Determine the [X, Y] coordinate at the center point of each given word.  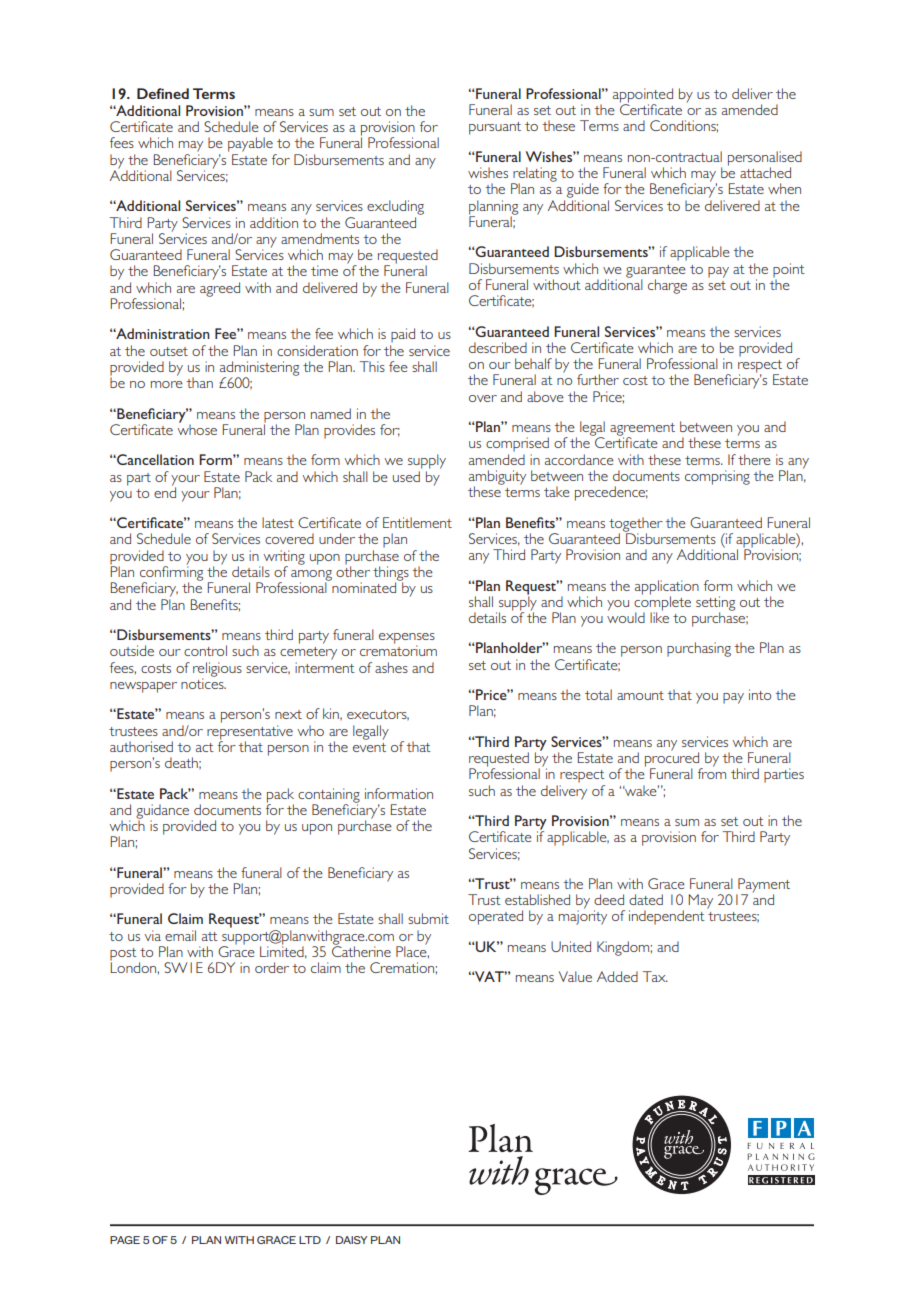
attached [765, 172]
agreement [642, 430]
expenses [407, 639]
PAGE [125, 1240]
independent [667, 917]
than [199, 382]
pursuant [495, 128]
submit [428, 918]
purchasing [699, 649]
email [180, 935]
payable [250, 144]
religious [217, 670]
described [498, 347]
